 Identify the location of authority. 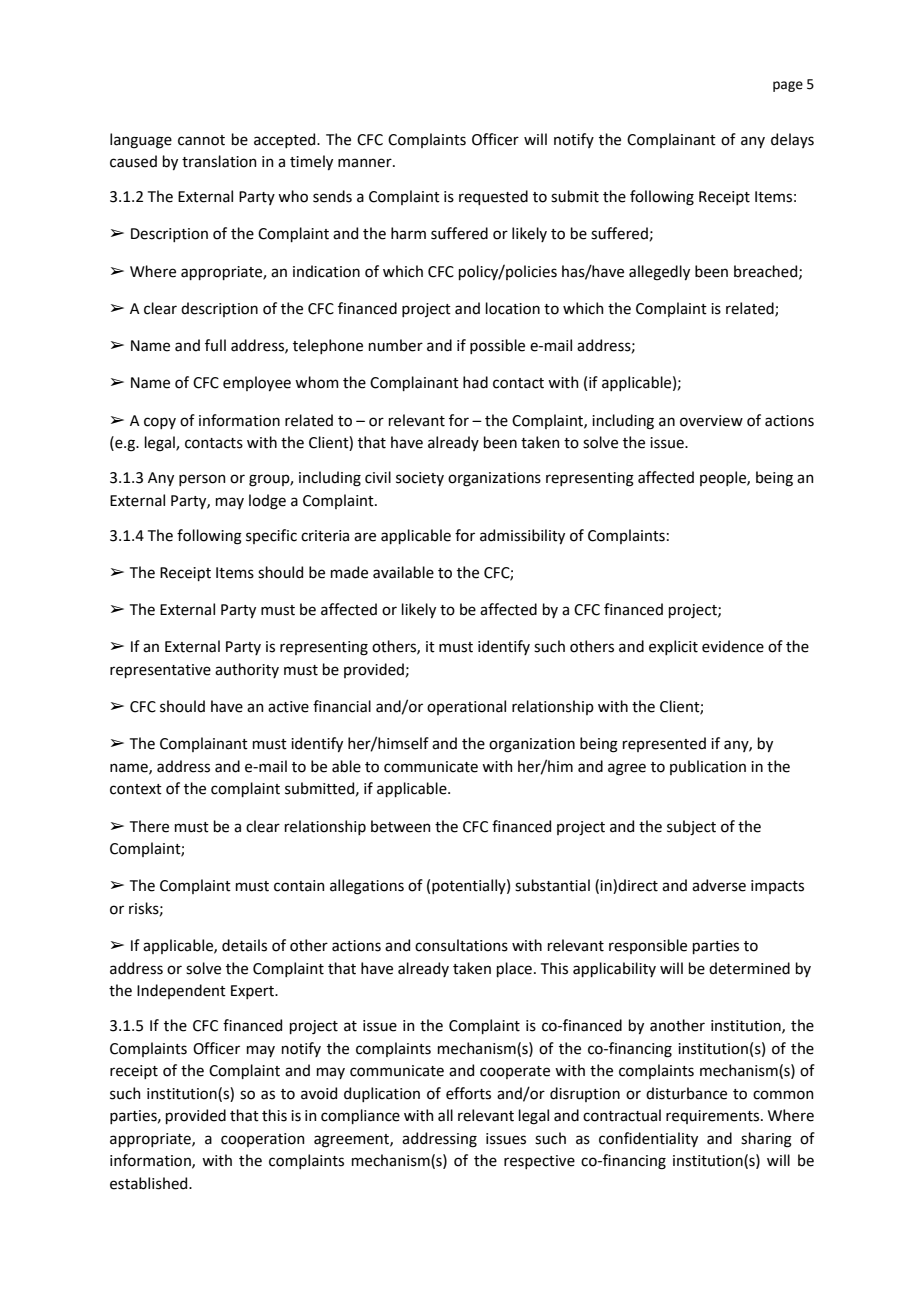
(247, 670).
